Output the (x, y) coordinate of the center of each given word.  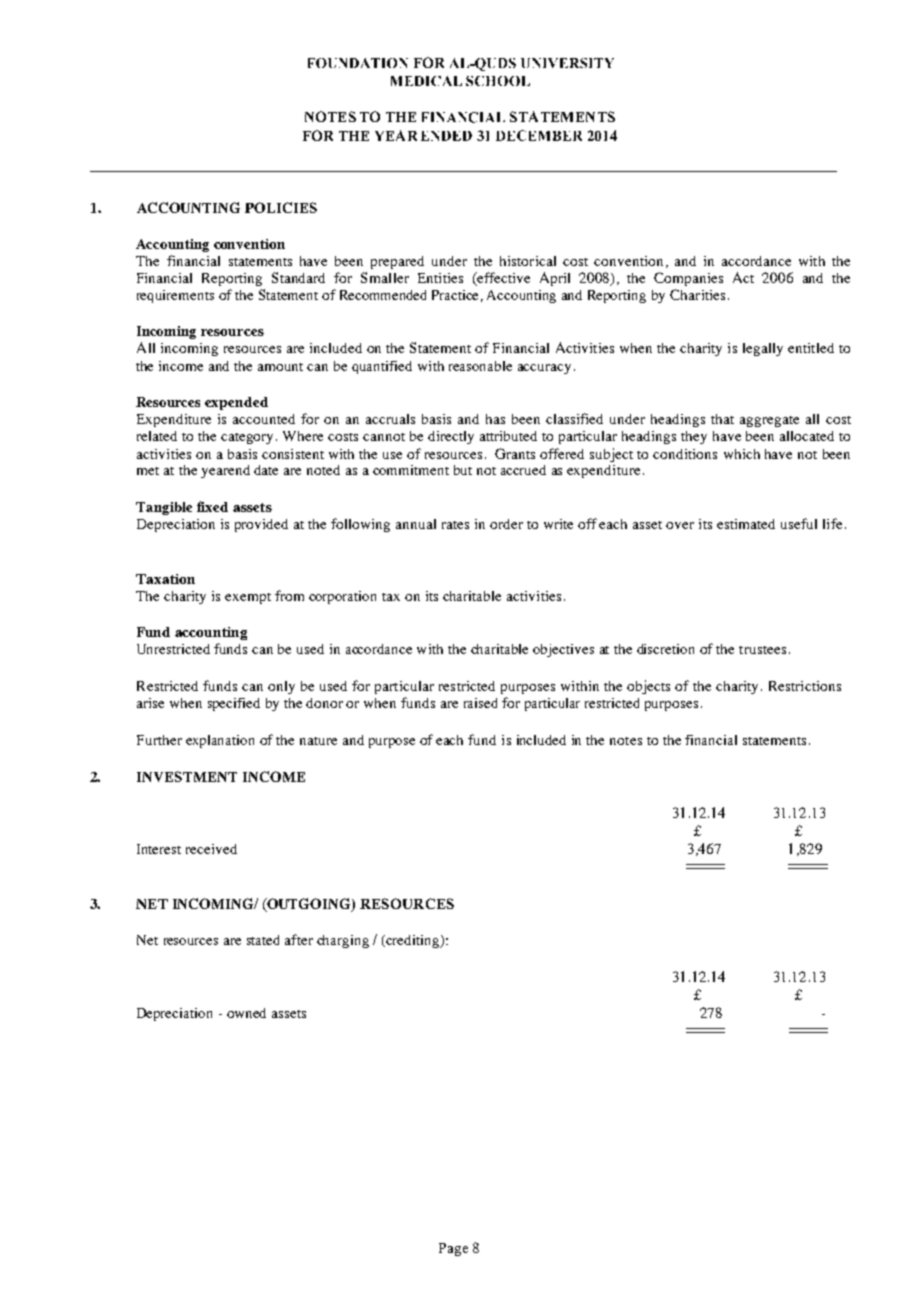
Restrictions (805, 686)
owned (246, 1013)
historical (528, 261)
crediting (412, 941)
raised (480, 703)
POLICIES (281, 207)
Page (453, 1249)
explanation (220, 741)
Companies (688, 279)
